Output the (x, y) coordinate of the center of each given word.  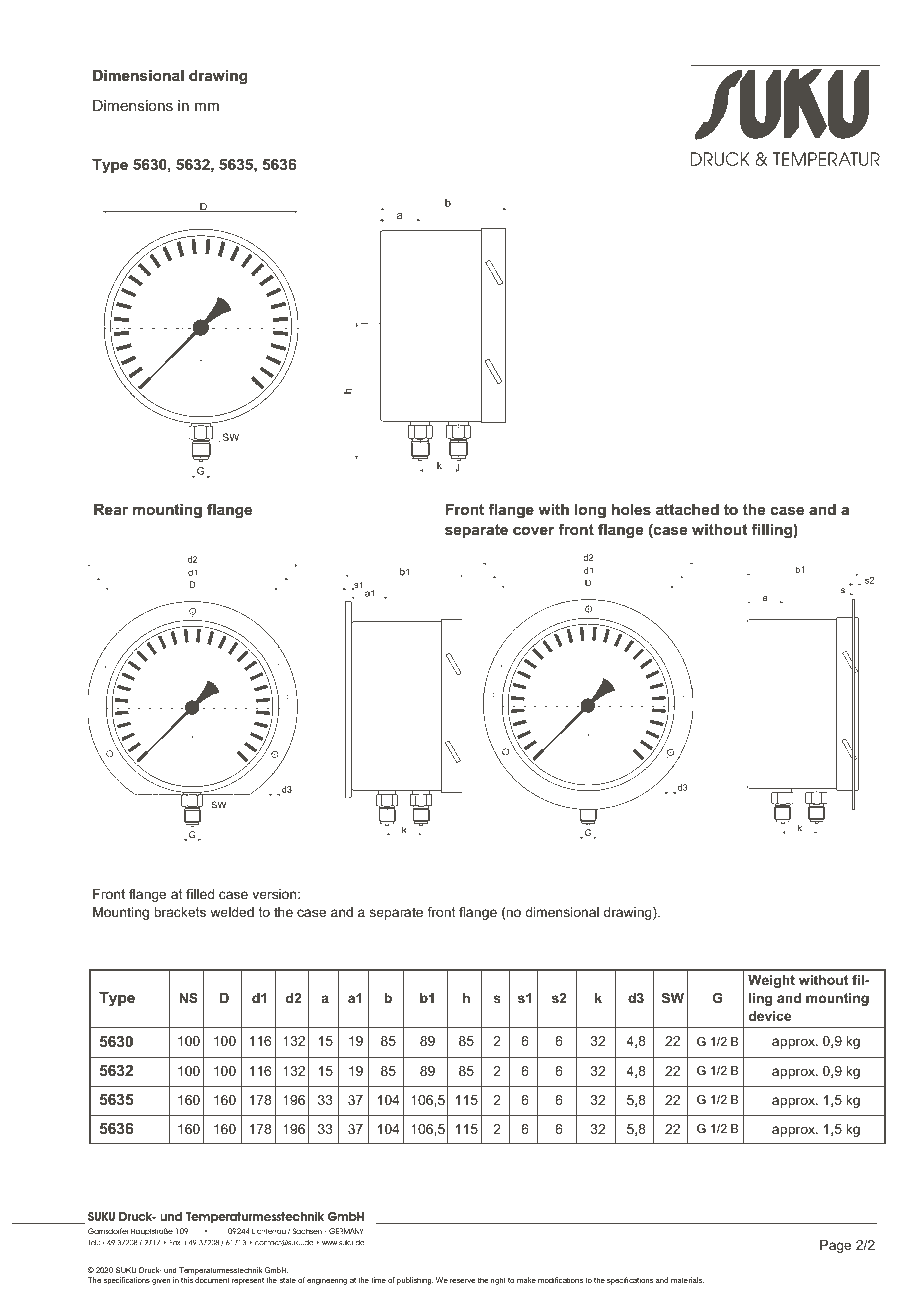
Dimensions (133, 105)
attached (687, 509)
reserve (463, 1281)
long (590, 511)
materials (687, 1280)
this (187, 1280)
